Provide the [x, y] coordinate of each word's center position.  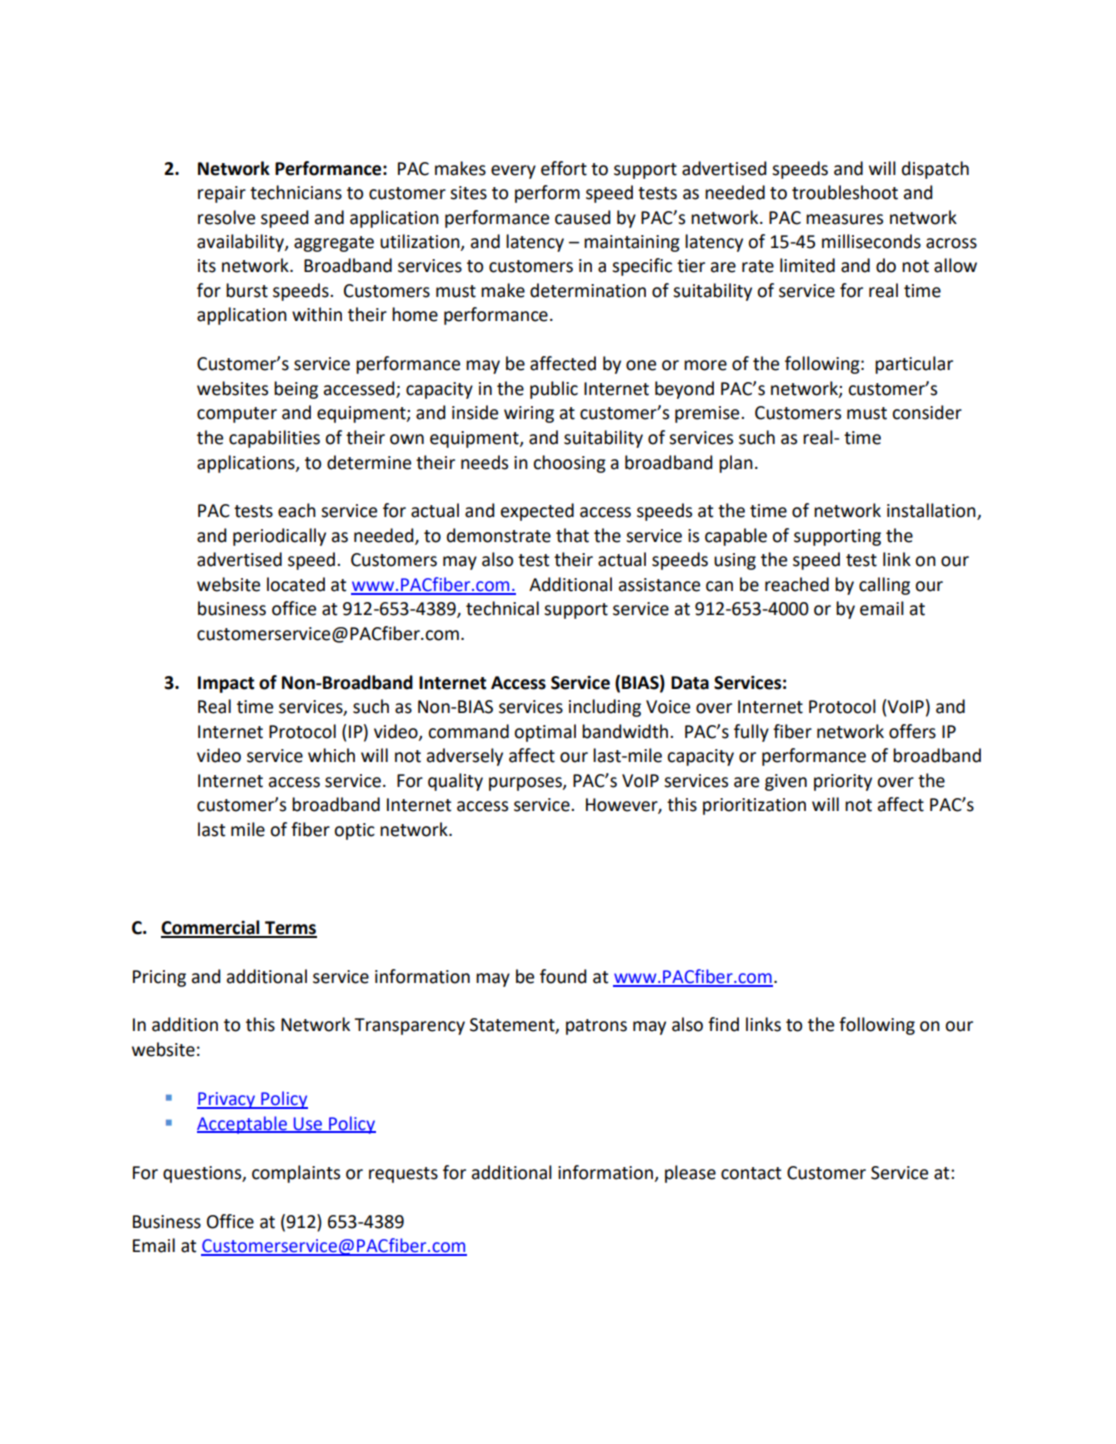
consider [927, 412]
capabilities [274, 439]
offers [912, 731]
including [605, 708]
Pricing [159, 978]
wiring [529, 414]
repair [222, 194]
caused [583, 217]
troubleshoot [845, 192]
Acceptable [243, 1125]
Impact [226, 684]
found [563, 976]
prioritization [754, 806]
